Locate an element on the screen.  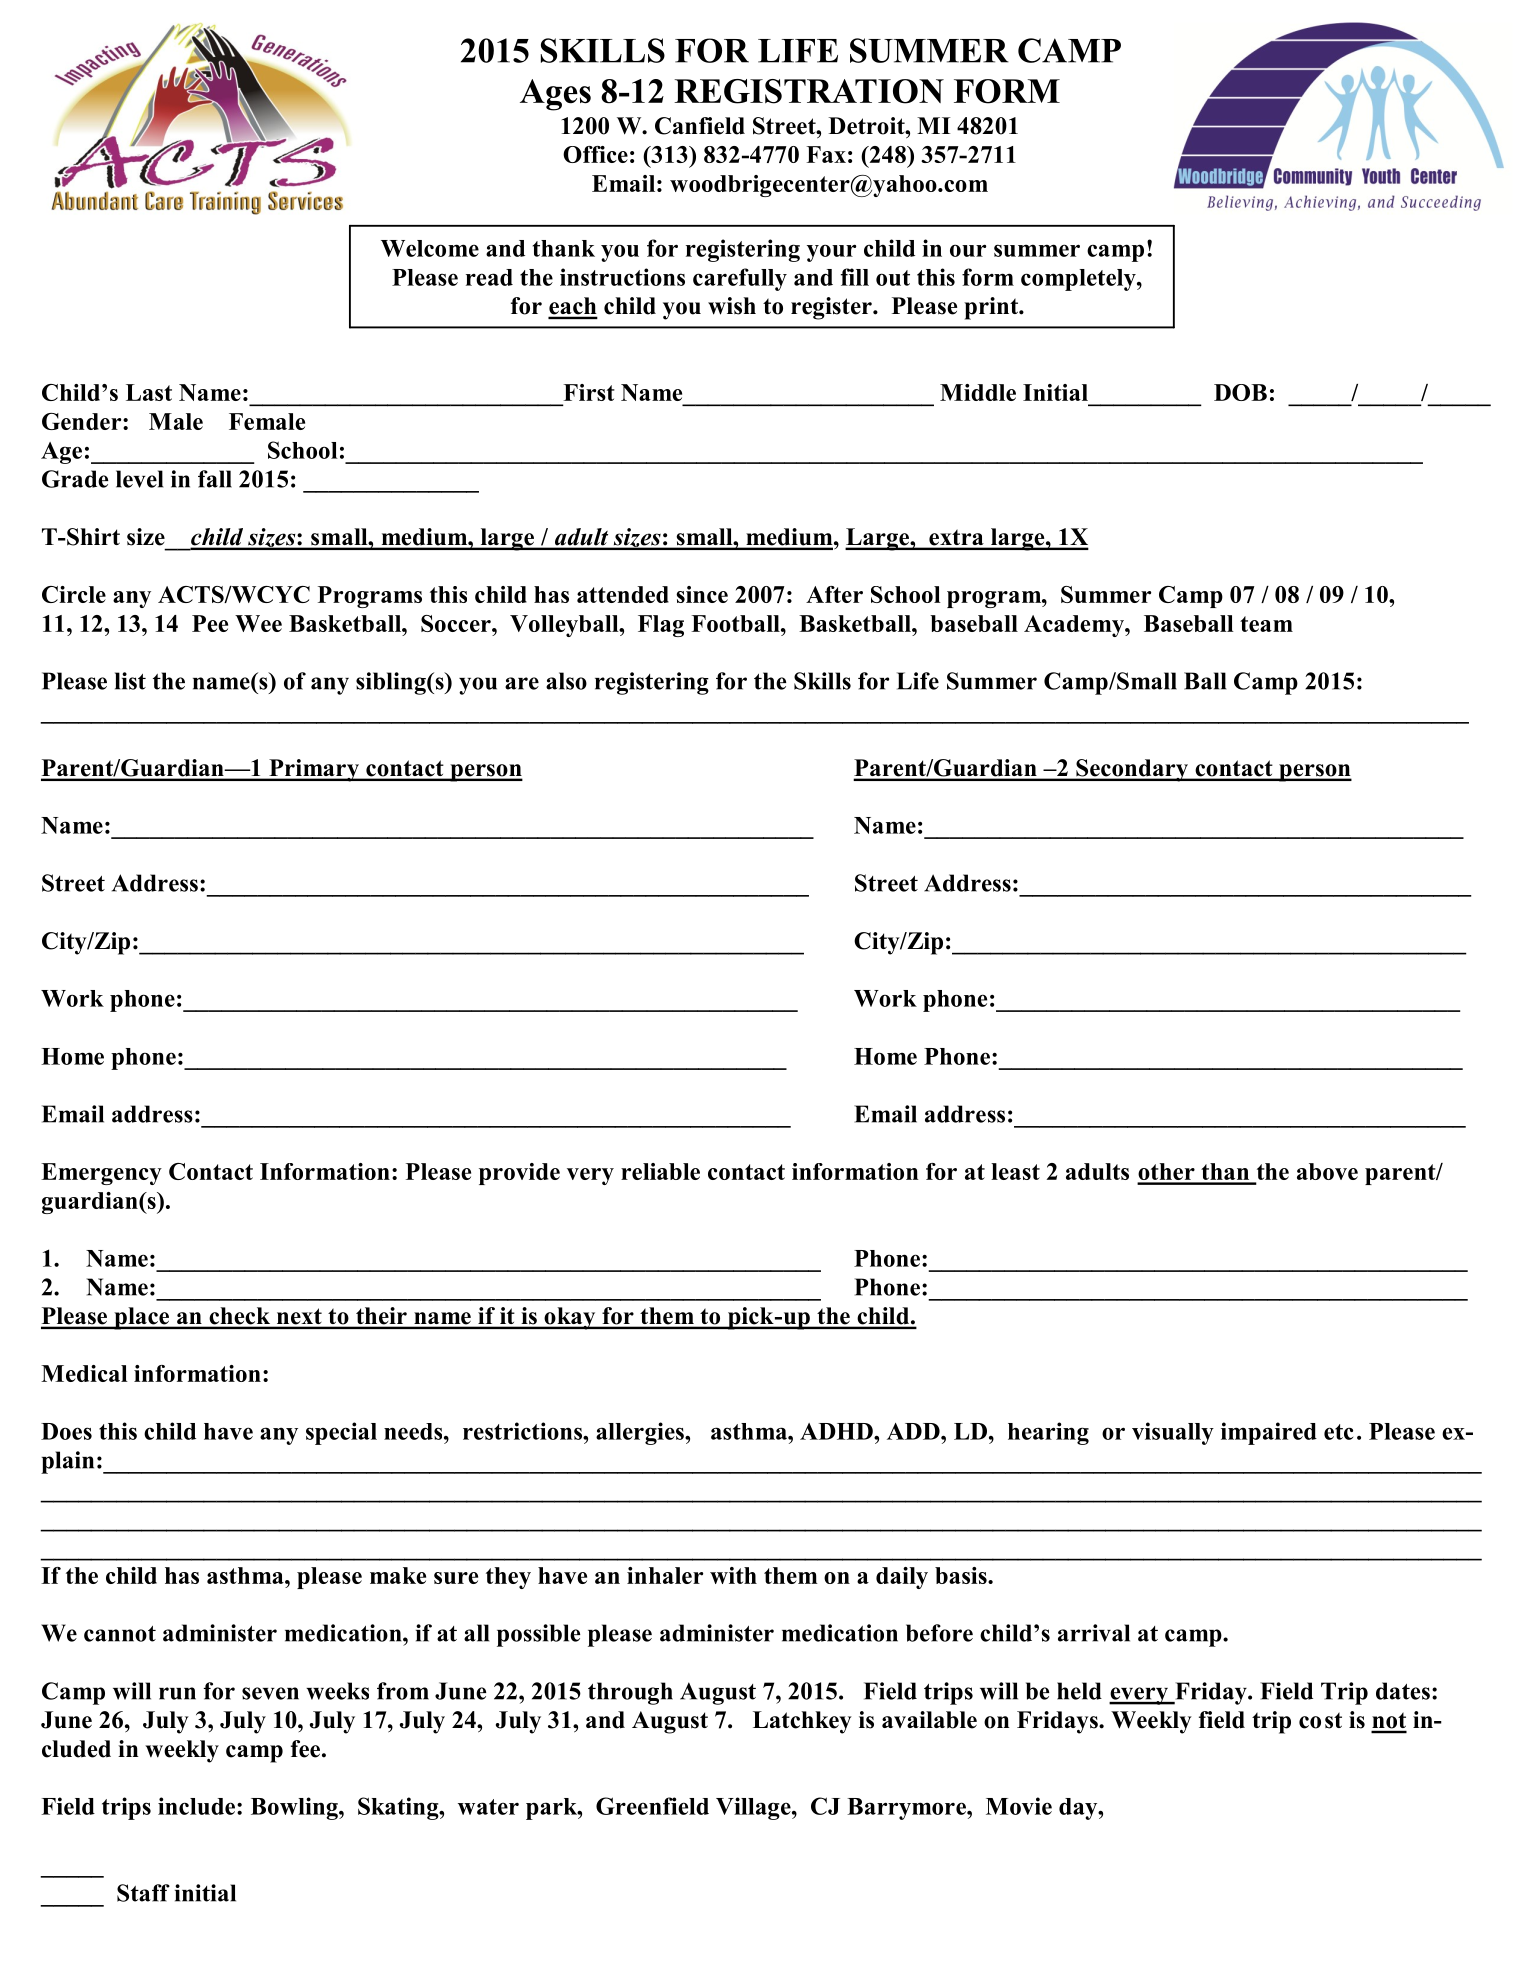
Emergency is located at coordinates (101, 1174).
